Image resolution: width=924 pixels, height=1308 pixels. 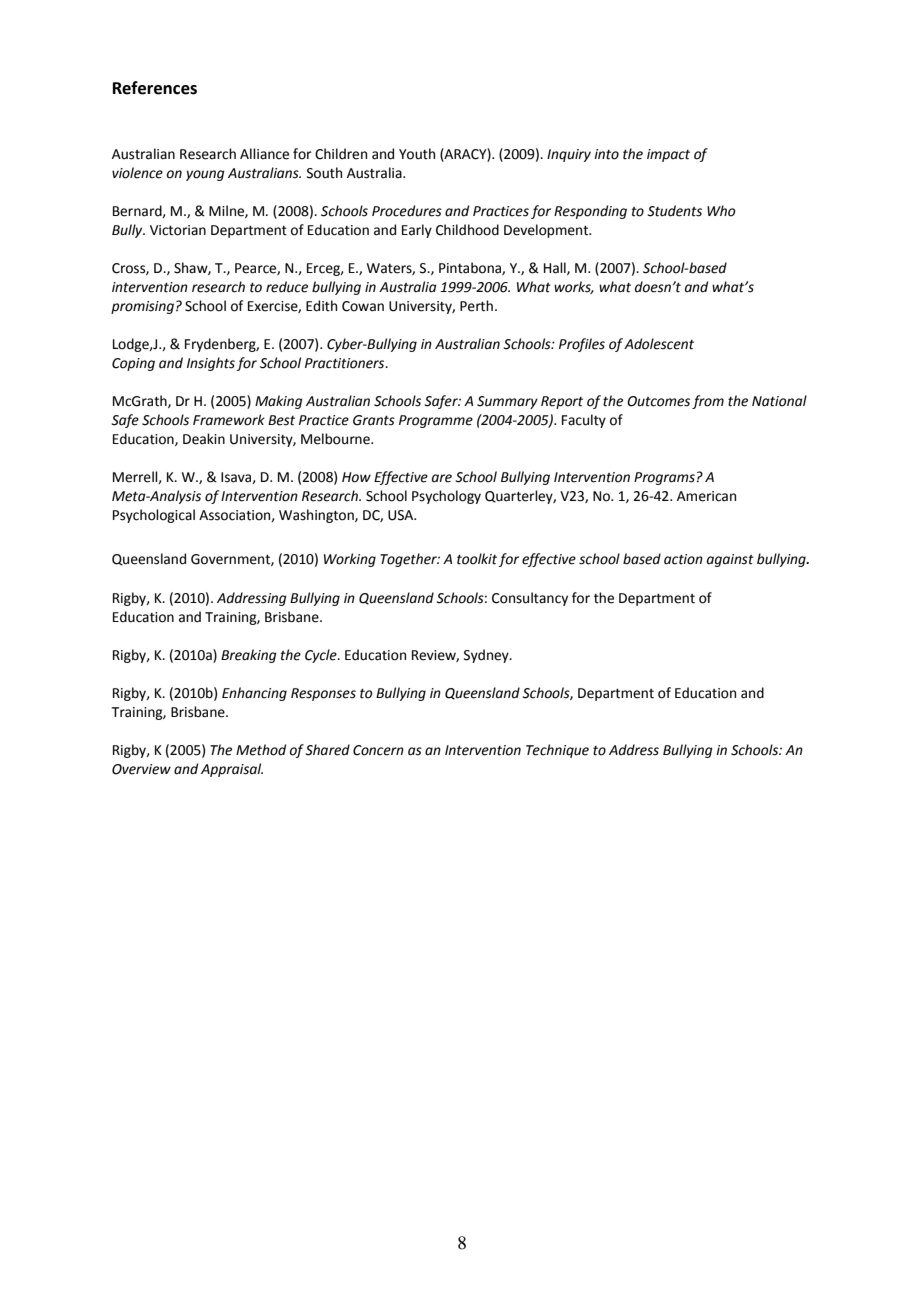 What do you see at coordinates (683, 559) in the screenshot?
I see `action` at bounding box center [683, 559].
